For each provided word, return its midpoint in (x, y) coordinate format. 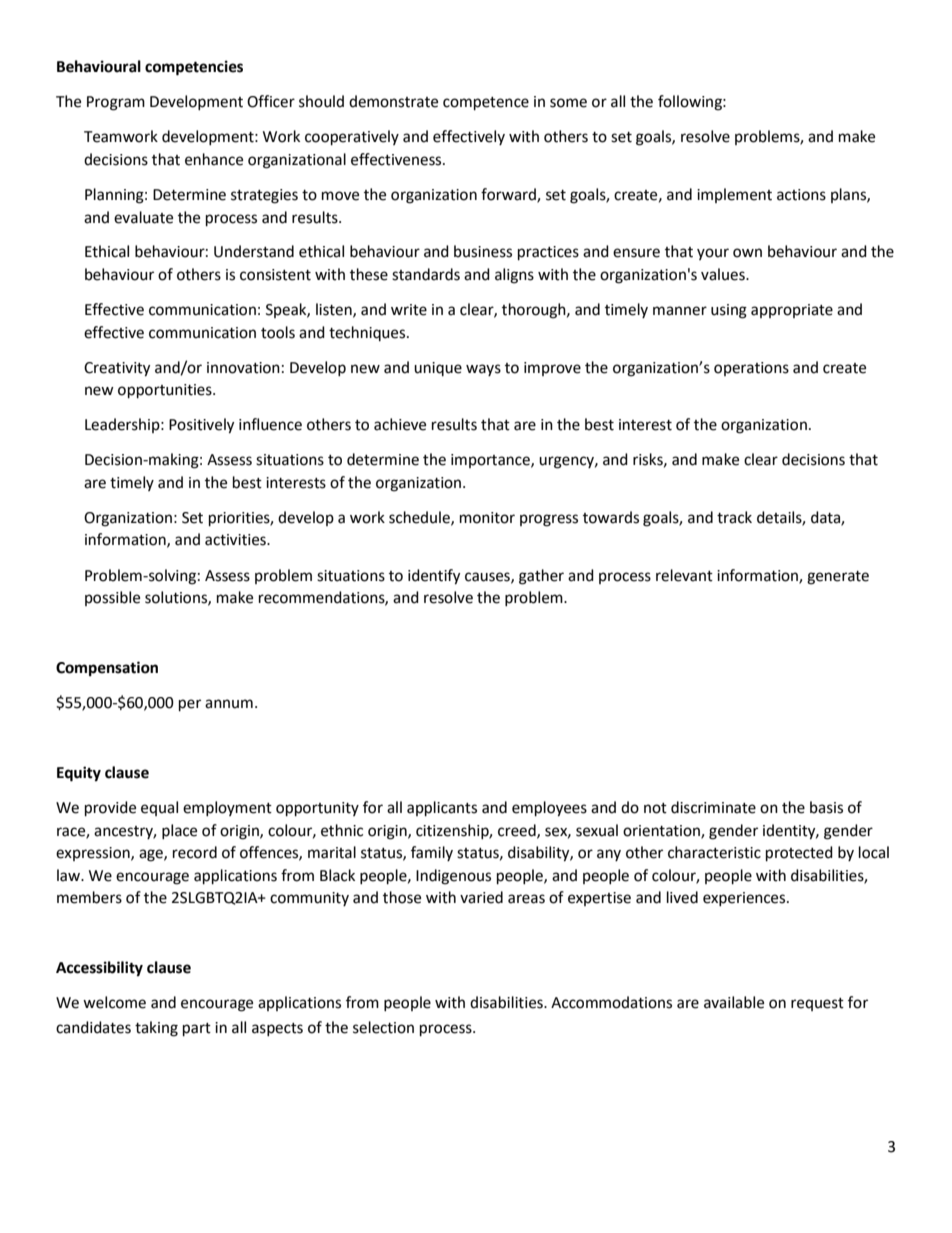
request (817, 1004)
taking (156, 1029)
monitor (487, 518)
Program (116, 103)
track (734, 517)
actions (801, 195)
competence (486, 104)
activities (236, 540)
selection (383, 1027)
